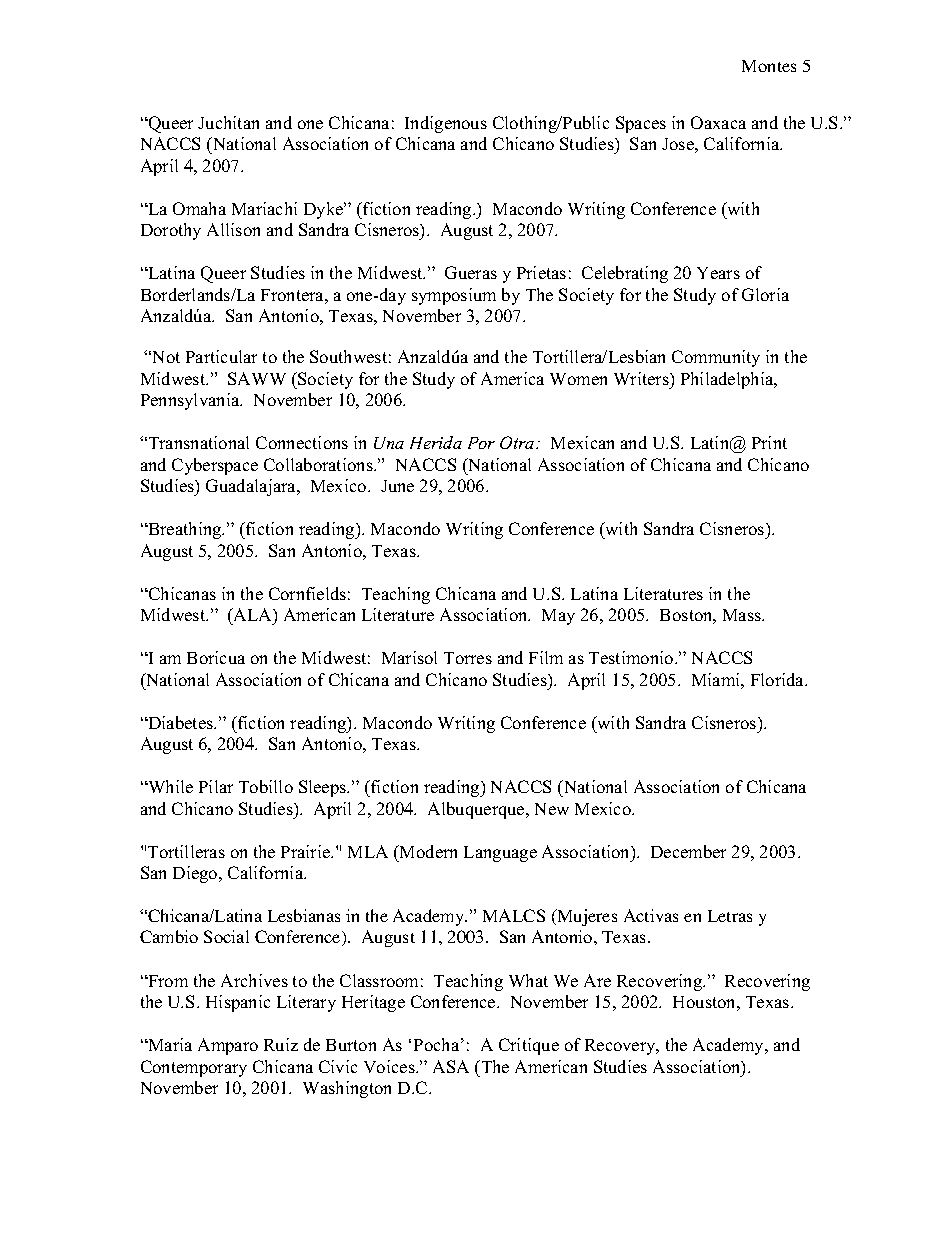 The image size is (952, 1233). Describe the element at coordinates (477, 810) in the image. I see `Albuquerque` at that location.
